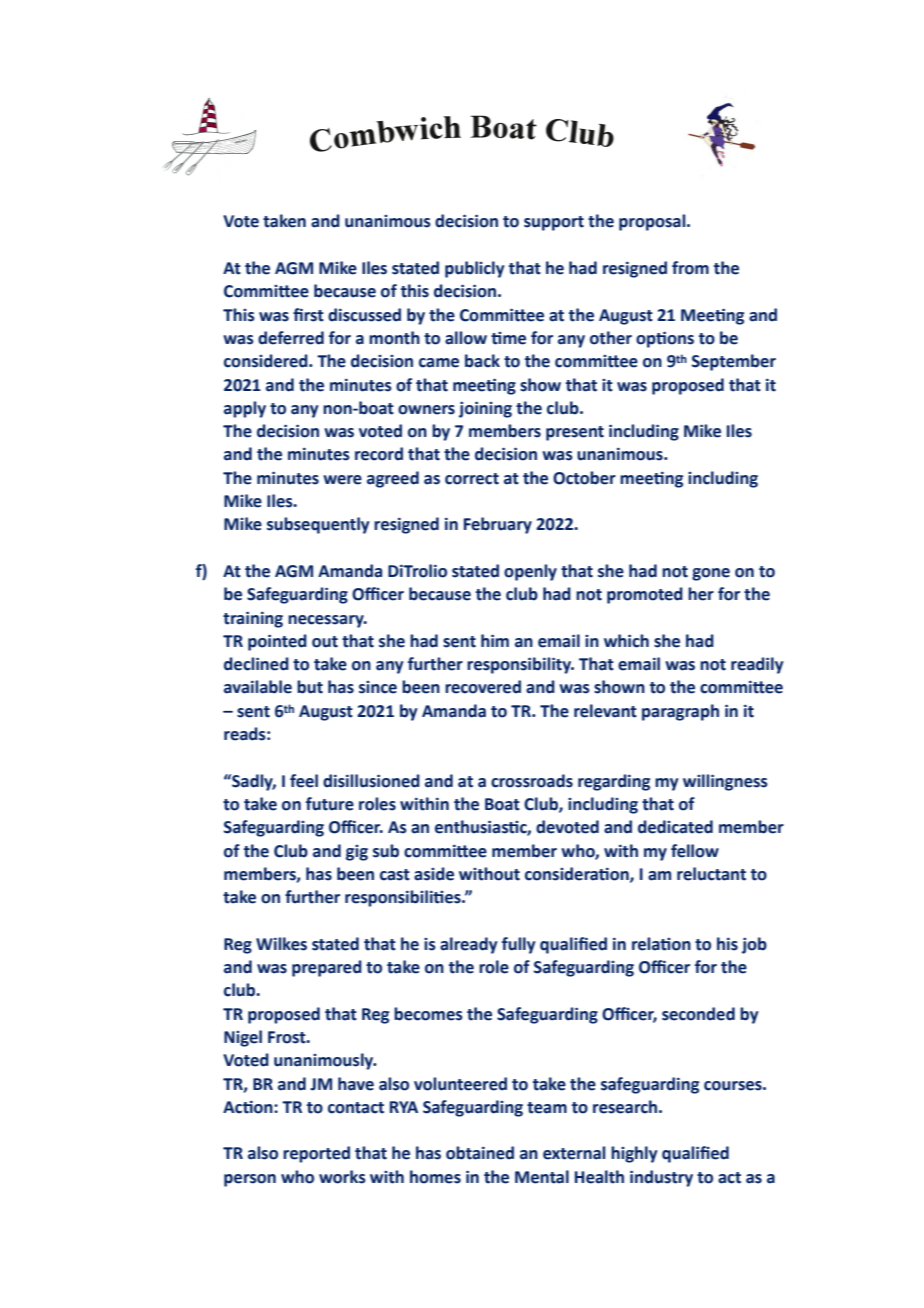  Describe the element at coordinates (310, 687) in the screenshot. I see `but` at that location.
